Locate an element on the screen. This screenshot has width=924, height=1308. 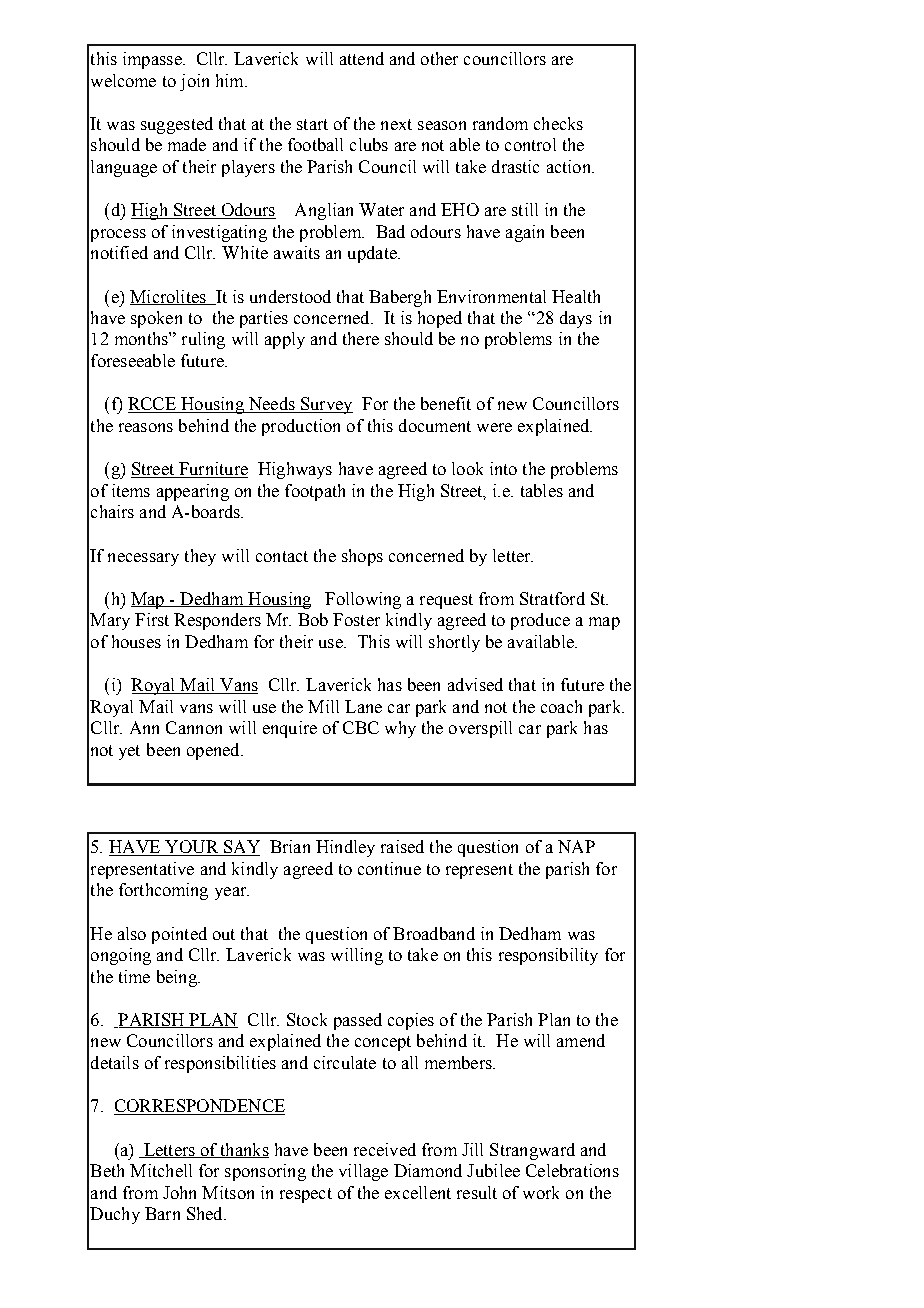
random is located at coordinates (500, 123).
